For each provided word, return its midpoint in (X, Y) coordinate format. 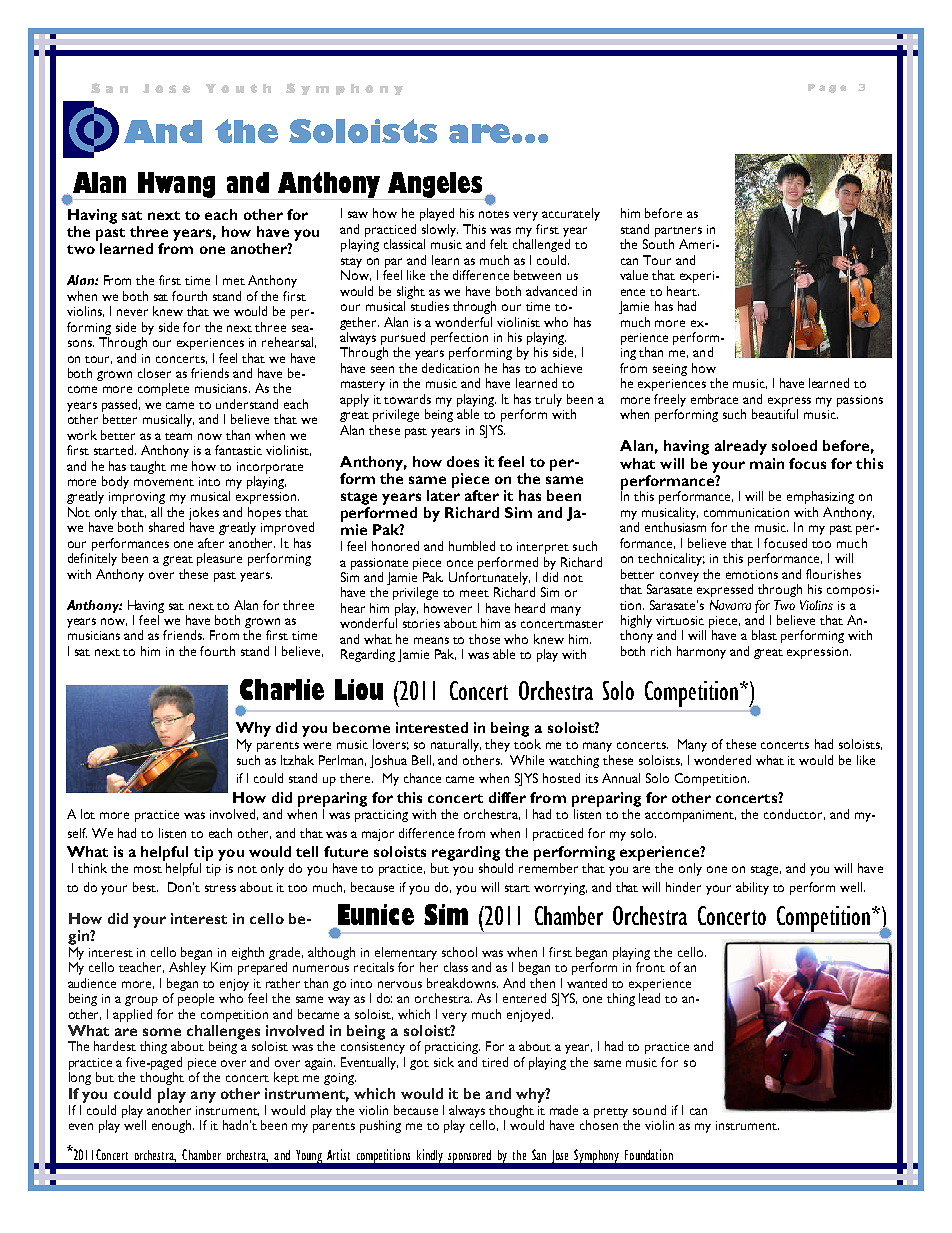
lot (88, 814)
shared (166, 527)
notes (494, 214)
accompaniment (690, 816)
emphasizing (820, 497)
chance (422, 778)
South (658, 244)
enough (173, 1126)
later (443, 495)
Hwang (176, 185)
